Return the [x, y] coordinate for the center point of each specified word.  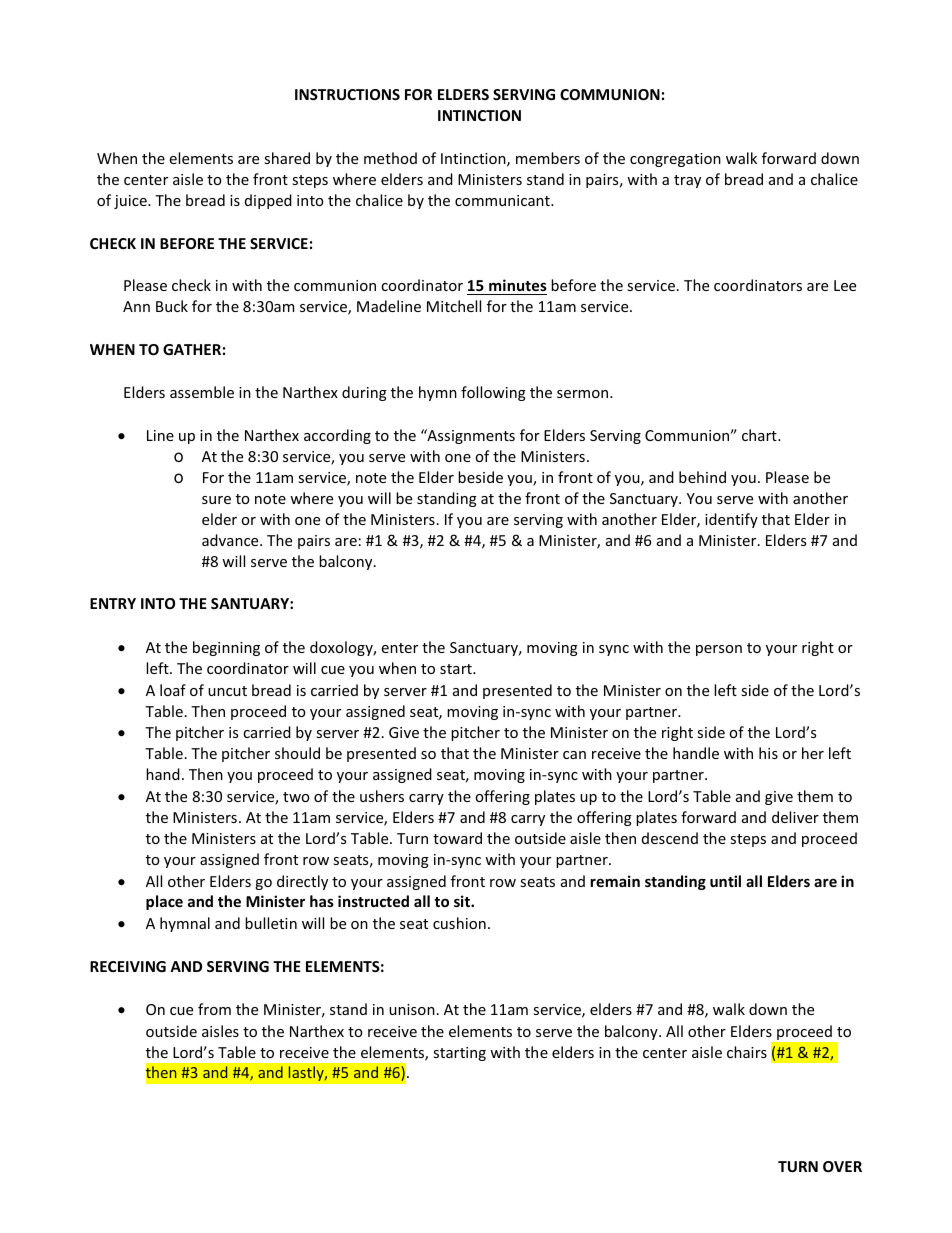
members [548, 158]
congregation [675, 160]
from [214, 1009]
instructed [373, 901]
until [725, 881]
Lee [845, 285]
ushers [382, 796]
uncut [227, 691]
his [768, 753]
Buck [172, 306]
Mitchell [454, 306]
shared [287, 158]
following [493, 393]
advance [231, 540]
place [164, 902]
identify [731, 520]
